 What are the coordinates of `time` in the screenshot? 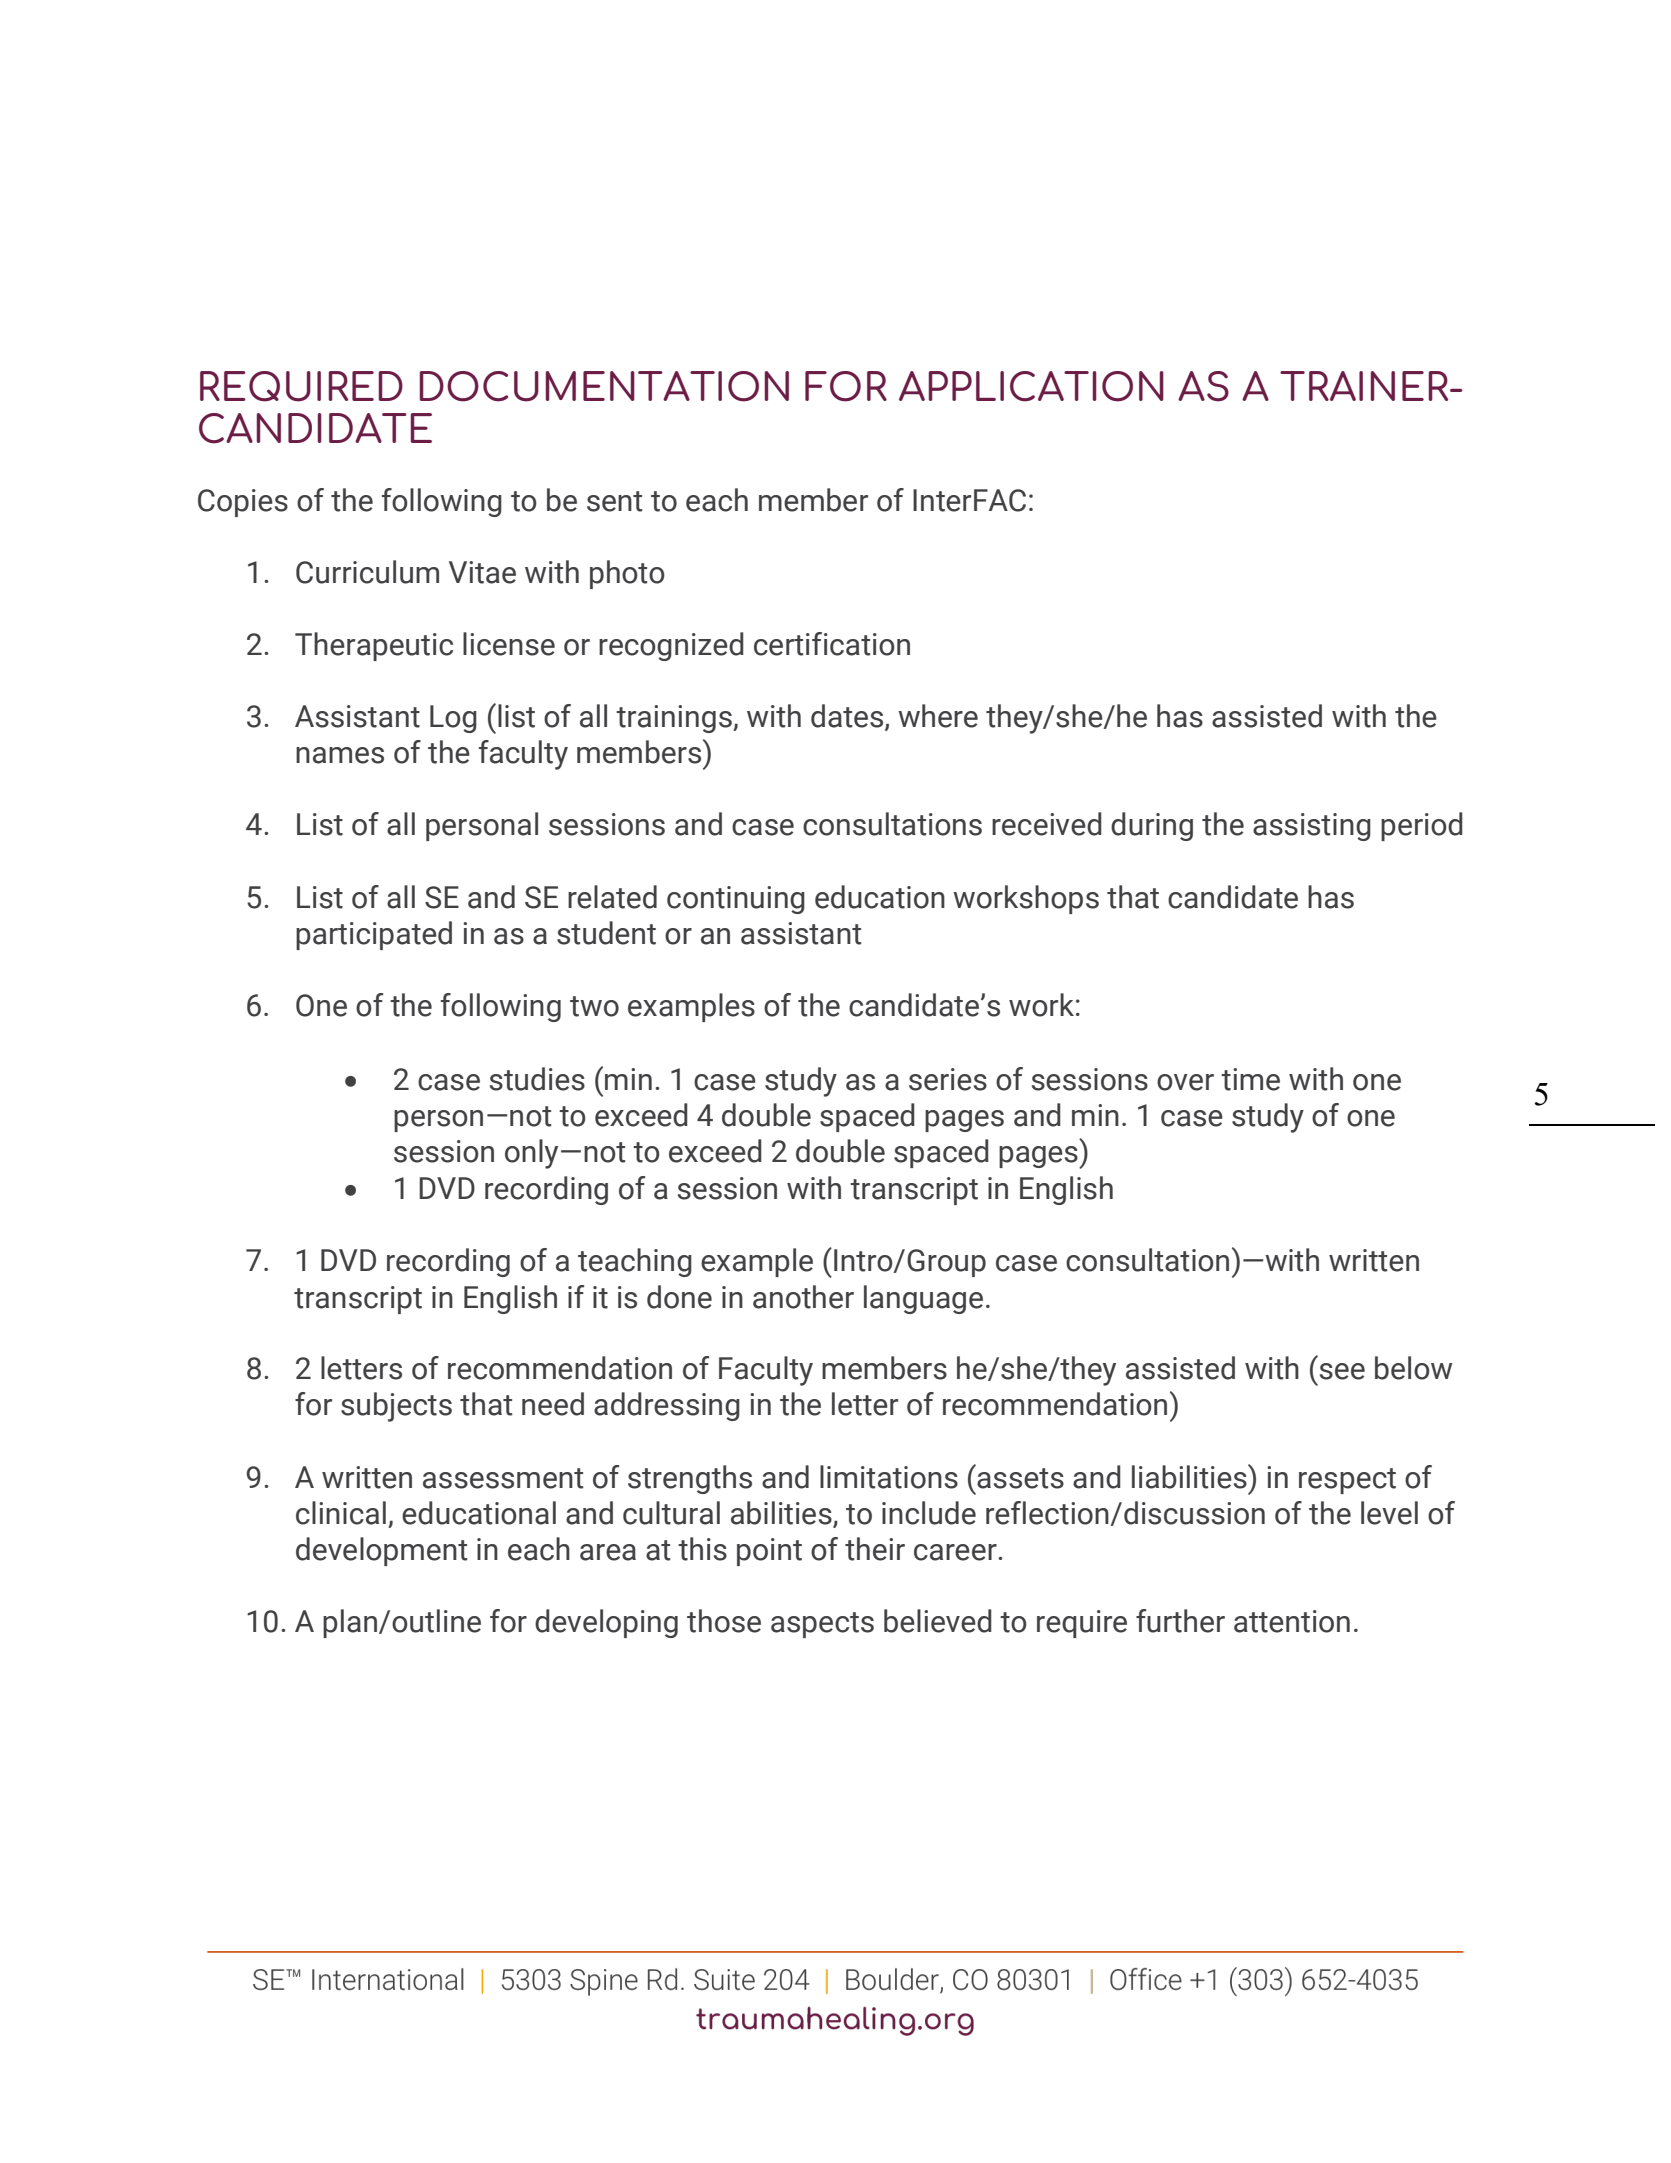 It's located at (1250, 1079).
